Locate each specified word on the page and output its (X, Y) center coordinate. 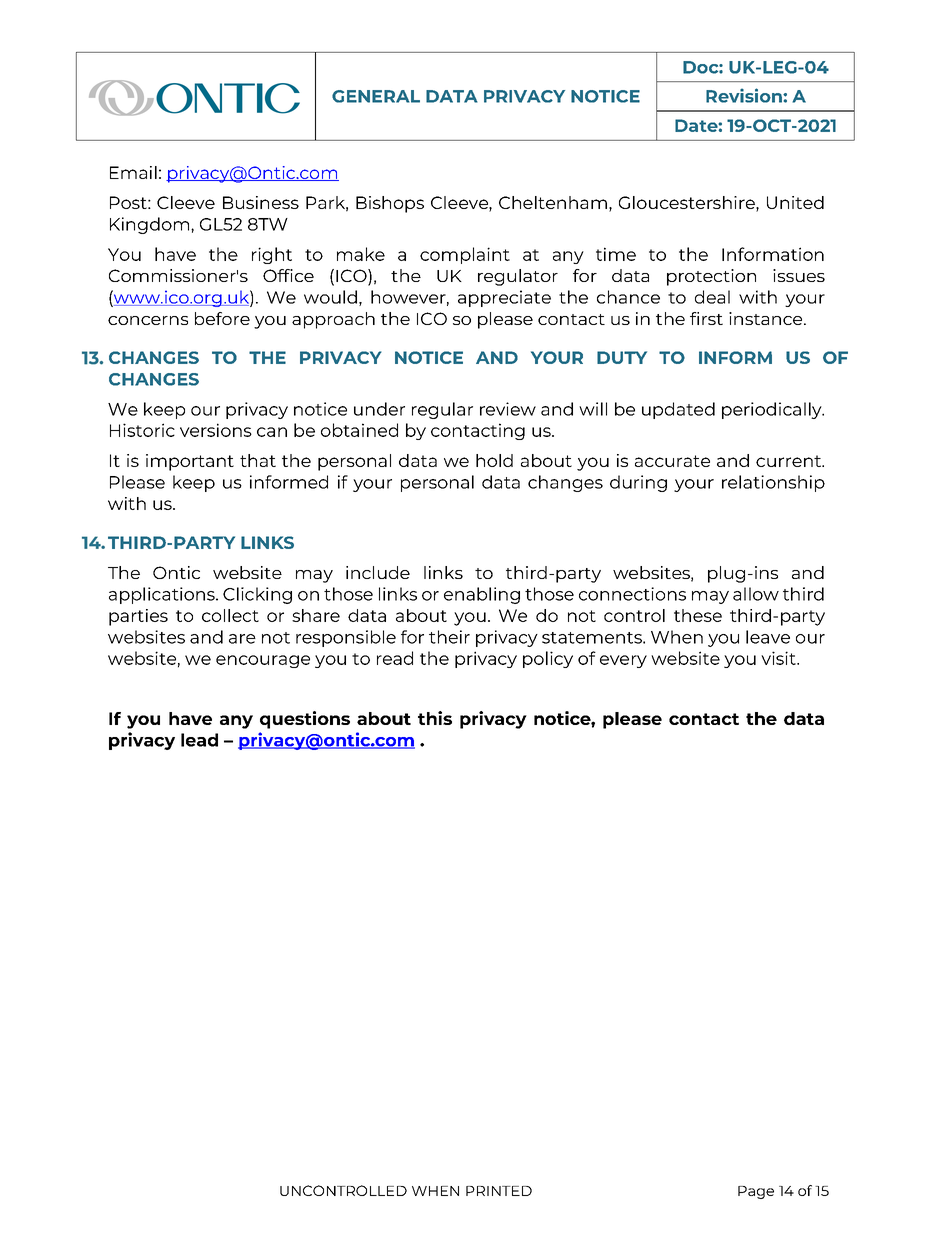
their (449, 637)
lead (199, 740)
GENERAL (376, 96)
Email (133, 172)
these (698, 615)
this (435, 718)
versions (216, 430)
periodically (773, 410)
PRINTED (499, 1191)
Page (756, 1192)
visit (779, 658)
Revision (745, 95)
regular (442, 410)
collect (230, 615)
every (623, 661)
